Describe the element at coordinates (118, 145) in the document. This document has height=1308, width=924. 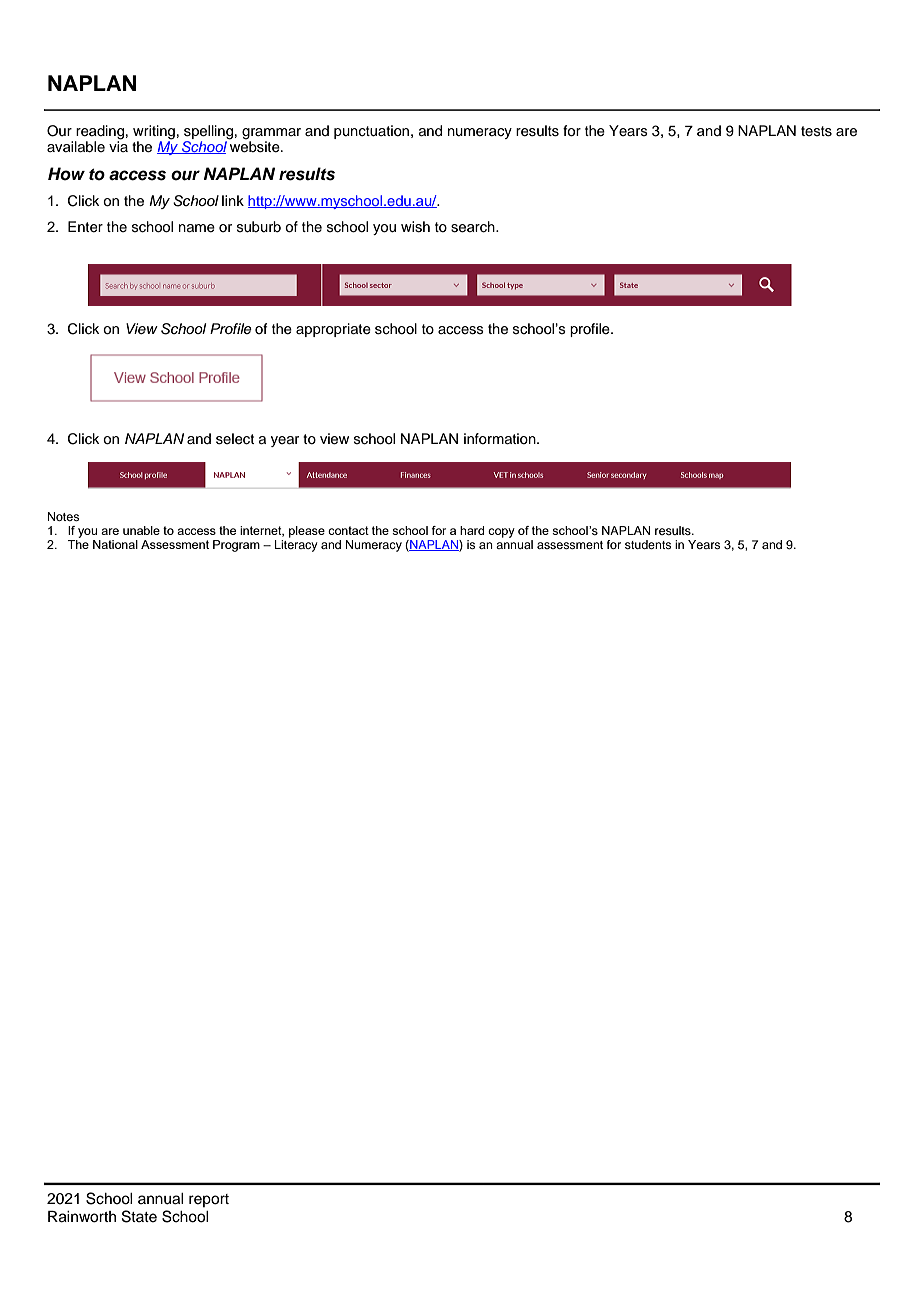
I see `via` at that location.
